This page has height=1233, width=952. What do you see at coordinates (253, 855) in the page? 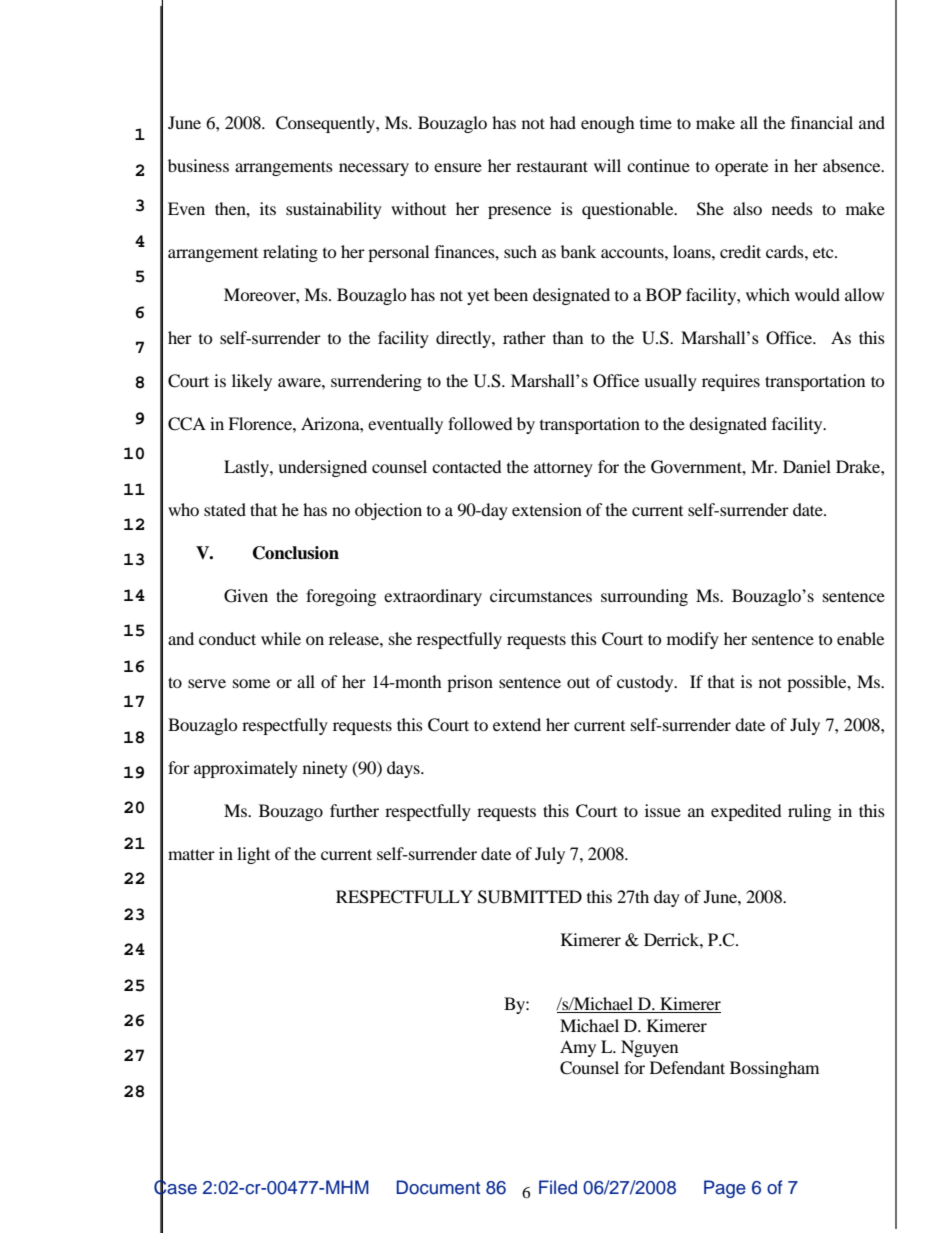
I see `light` at bounding box center [253, 855].
